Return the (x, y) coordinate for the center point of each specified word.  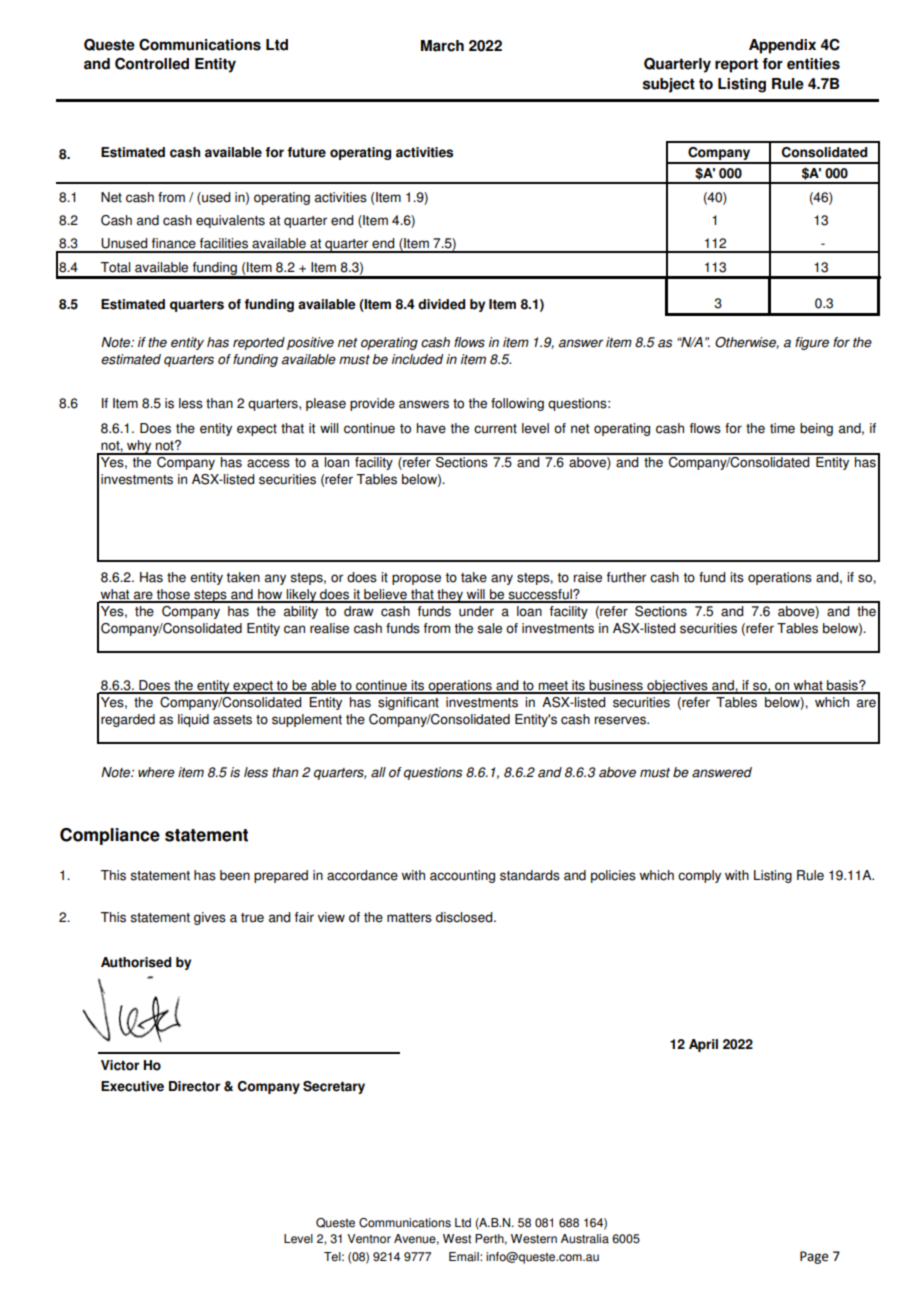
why (139, 447)
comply (699, 876)
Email (465, 1257)
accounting (462, 876)
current (495, 429)
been (235, 875)
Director (194, 1086)
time (782, 428)
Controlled (152, 64)
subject (669, 85)
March (442, 46)
